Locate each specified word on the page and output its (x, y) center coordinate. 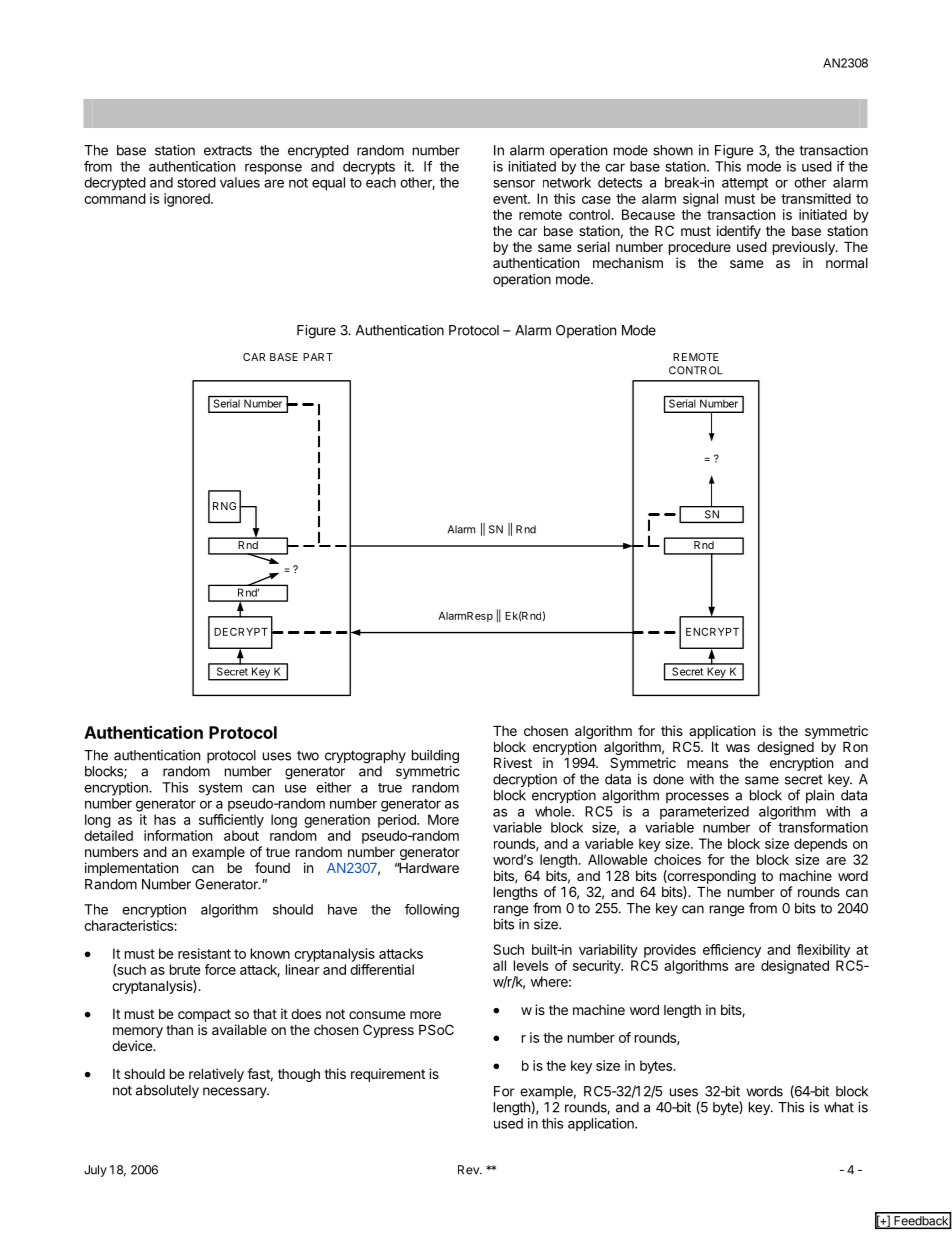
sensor (514, 184)
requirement (388, 1075)
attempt (745, 184)
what (839, 1107)
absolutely (167, 1091)
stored (197, 182)
